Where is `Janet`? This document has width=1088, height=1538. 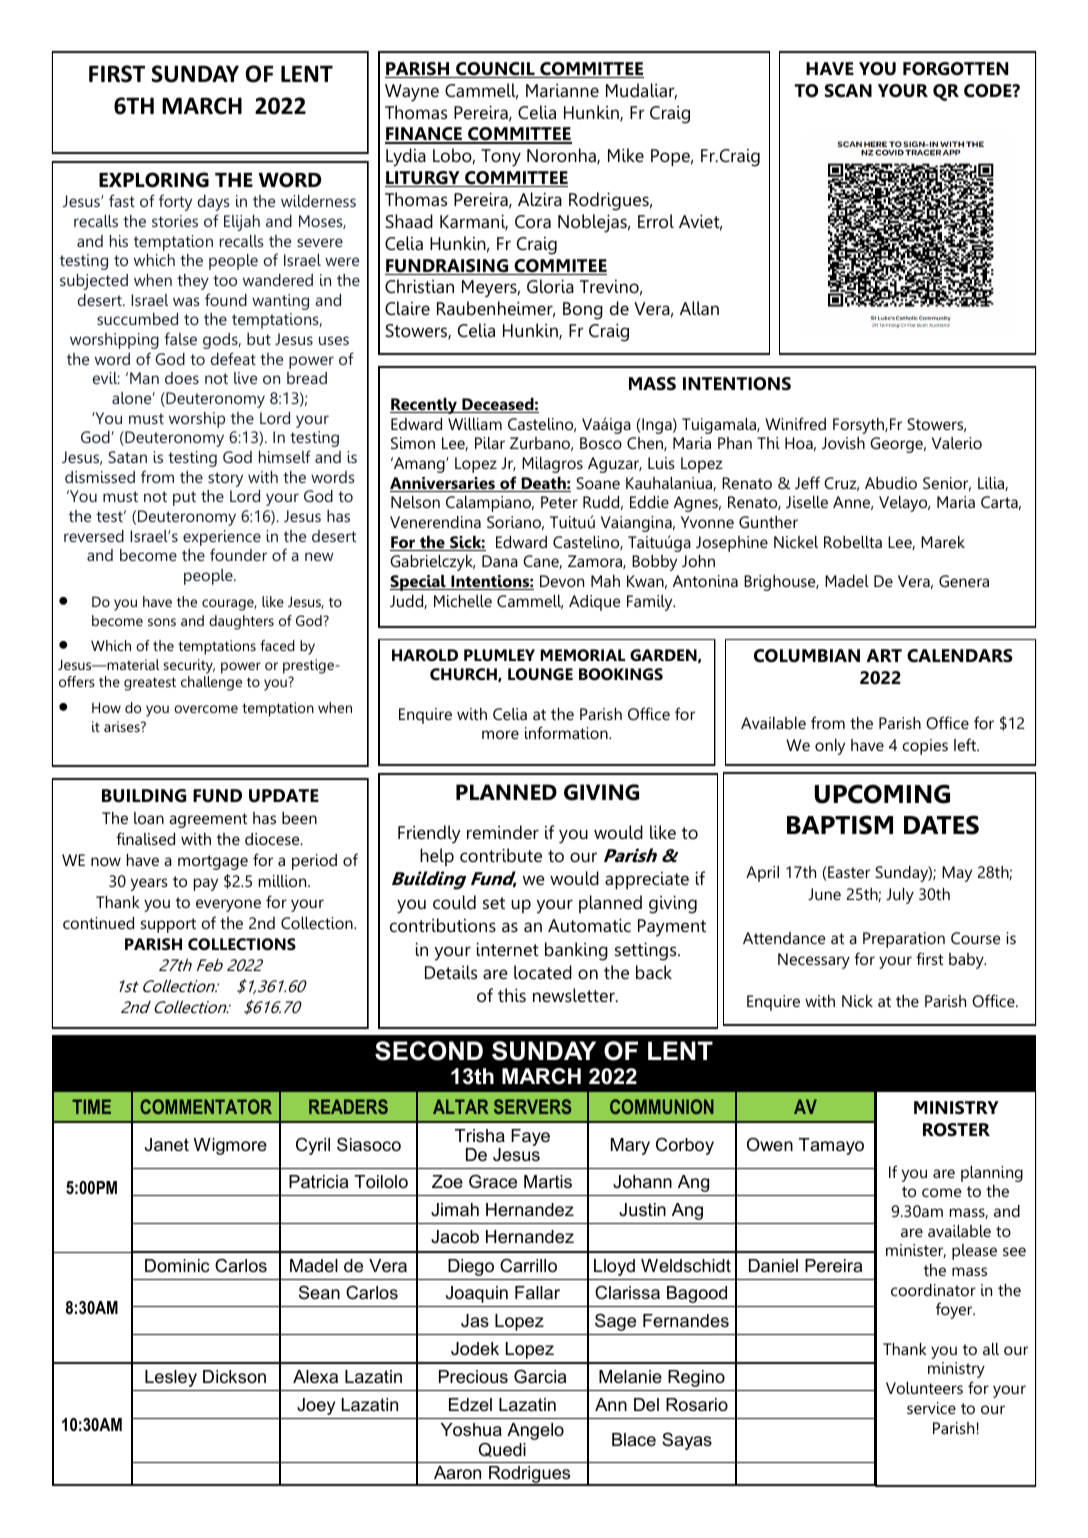
Janet is located at coordinates (167, 1145).
